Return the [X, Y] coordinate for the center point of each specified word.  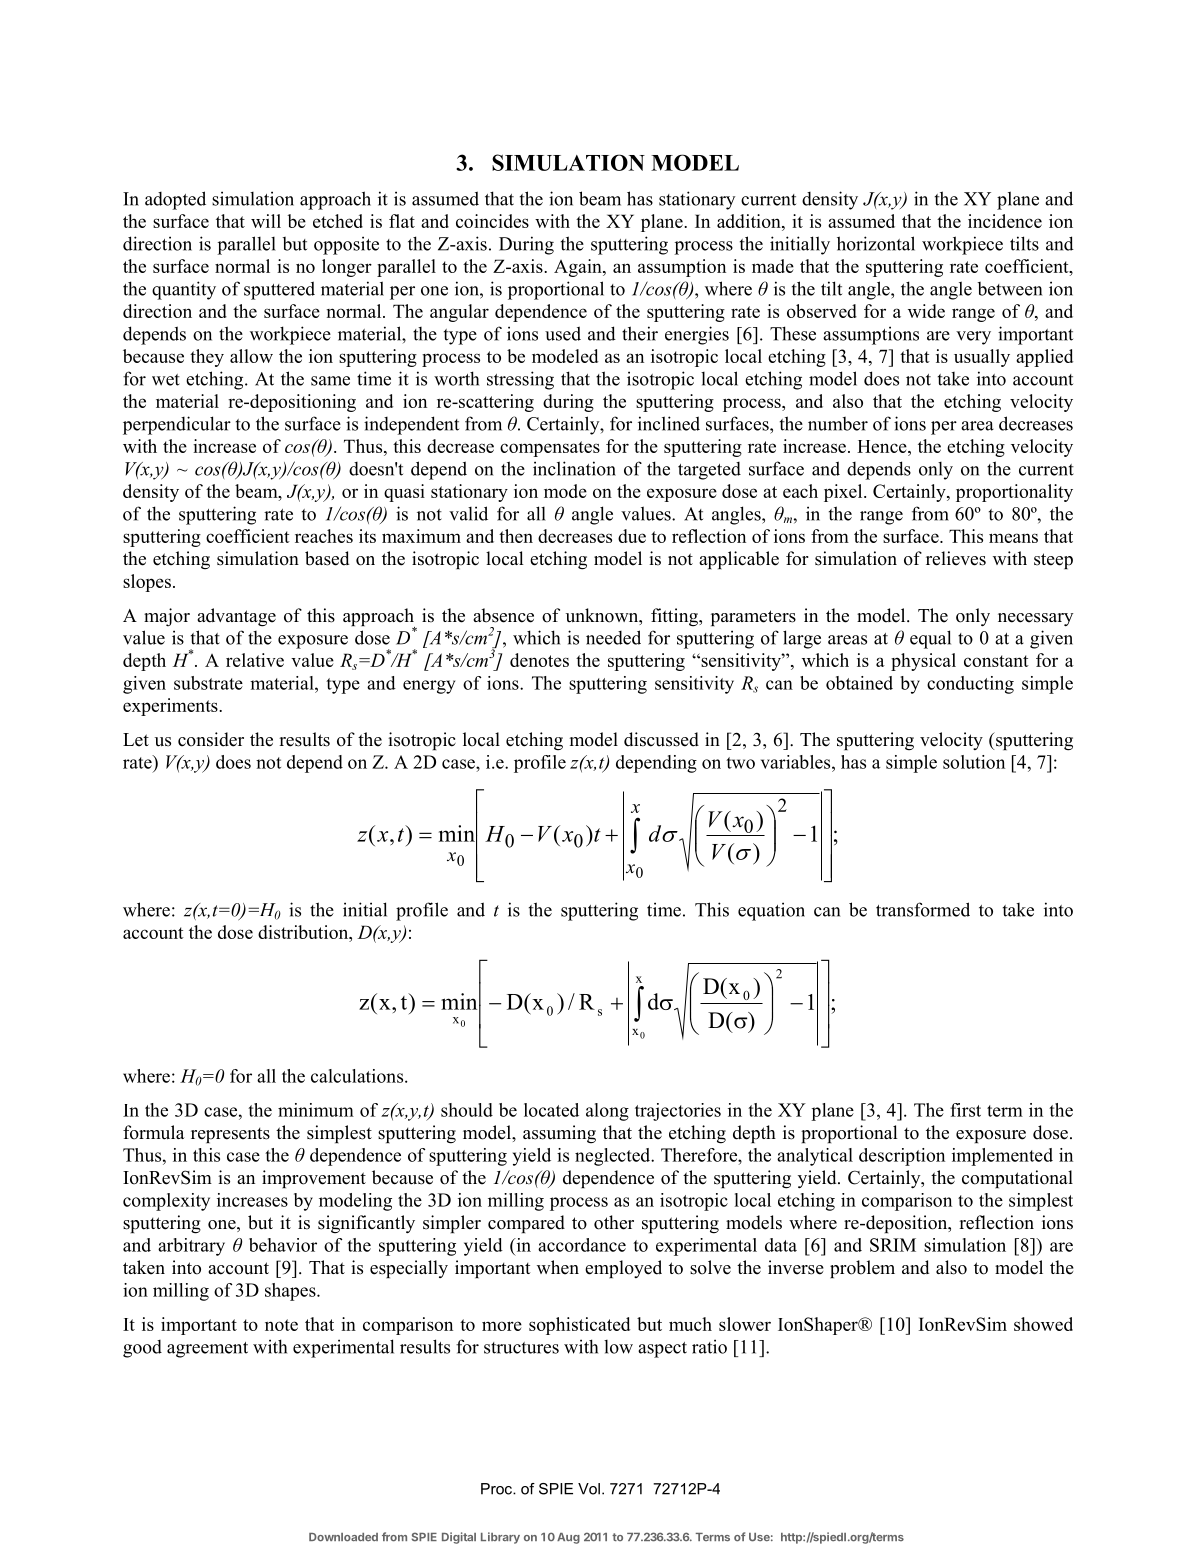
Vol [589, 1489]
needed [613, 637]
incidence [1005, 221]
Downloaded [343, 1537]
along [607, 1112]
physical [923, 662]
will [266, 221]
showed [1043, 1324]
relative [255, 660]
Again [579, 268]
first [965, 1110]
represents [230, 1135]
